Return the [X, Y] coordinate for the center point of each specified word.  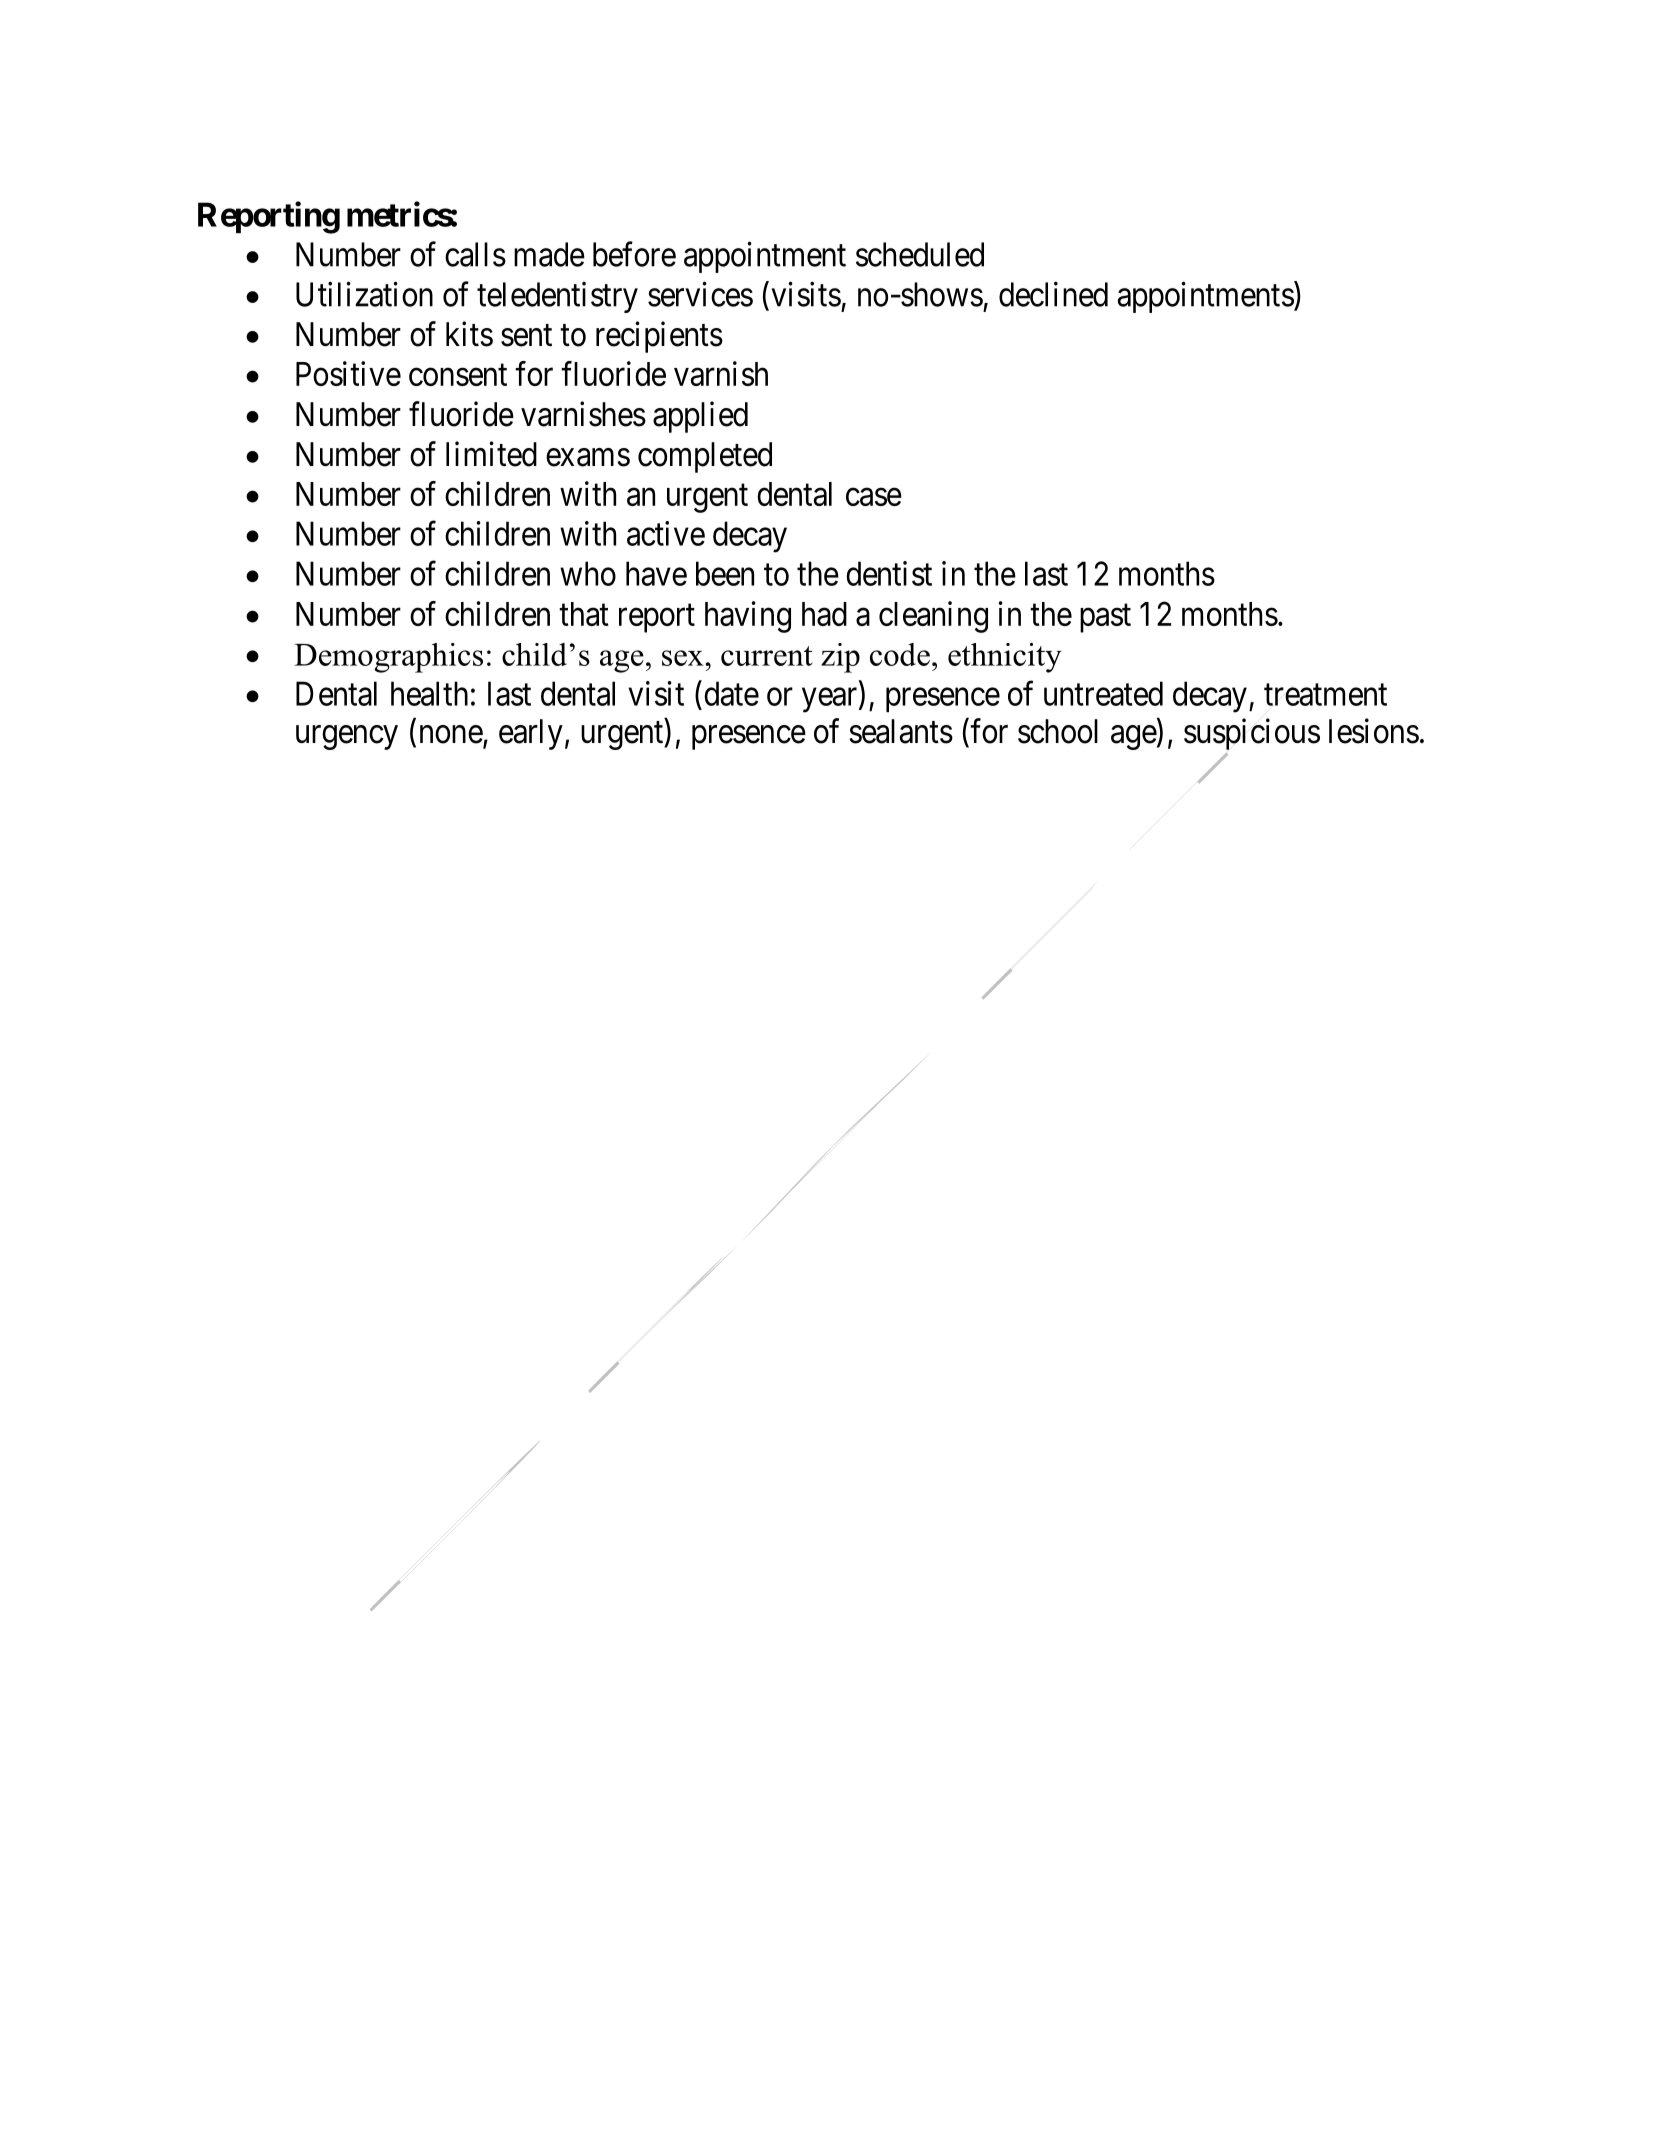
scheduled [920, 254]
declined [1053, 294]
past [1105, 618]
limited [491, 454]
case [874, 497]
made [549, 254]
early [531, 734]
